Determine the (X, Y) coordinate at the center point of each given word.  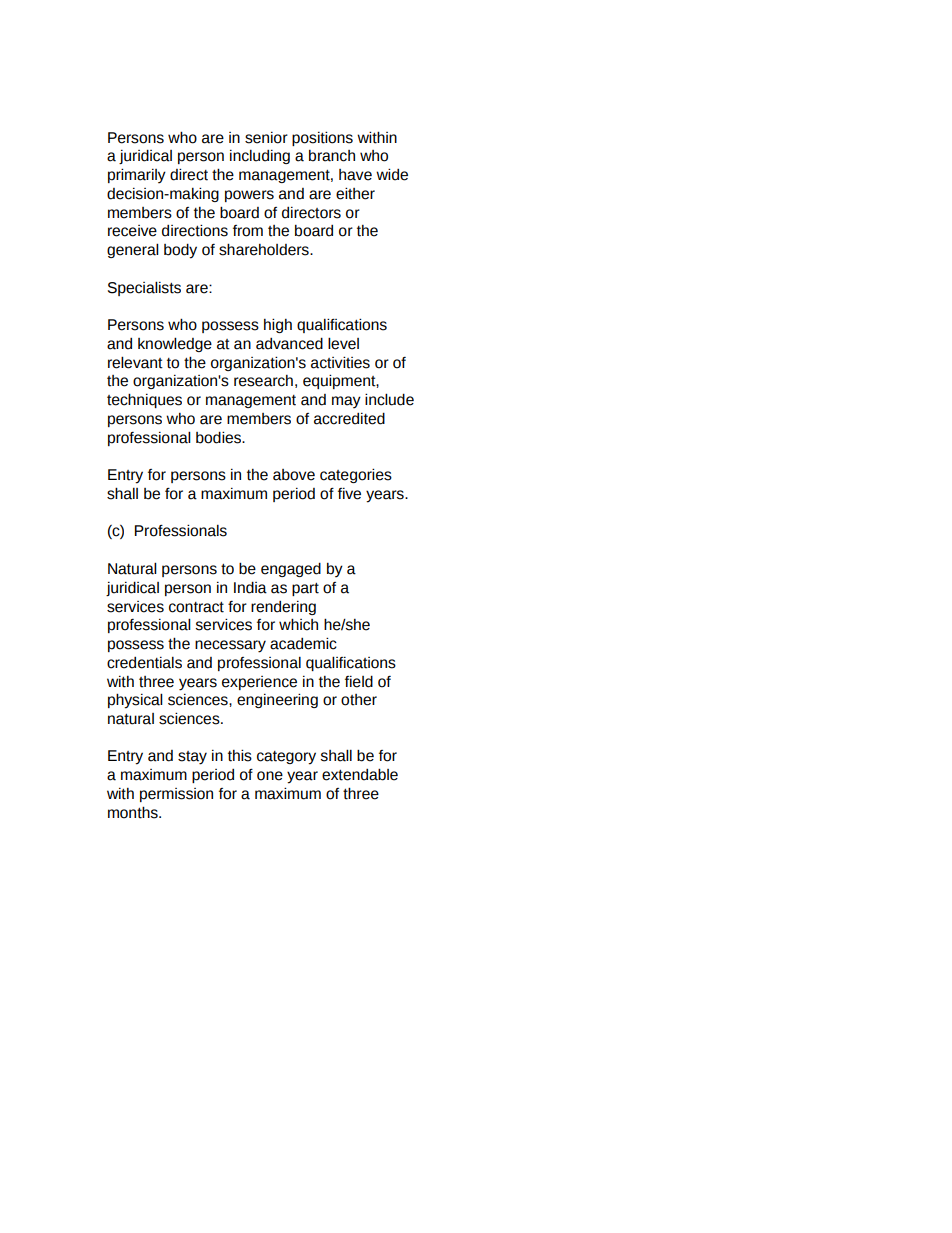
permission (176, 795)
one (270, 776)
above (294, 475)
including (260, 157)
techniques (144, 400)
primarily (137, 176)
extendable (360, 774)
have (355, 175)
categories (356, 475)
